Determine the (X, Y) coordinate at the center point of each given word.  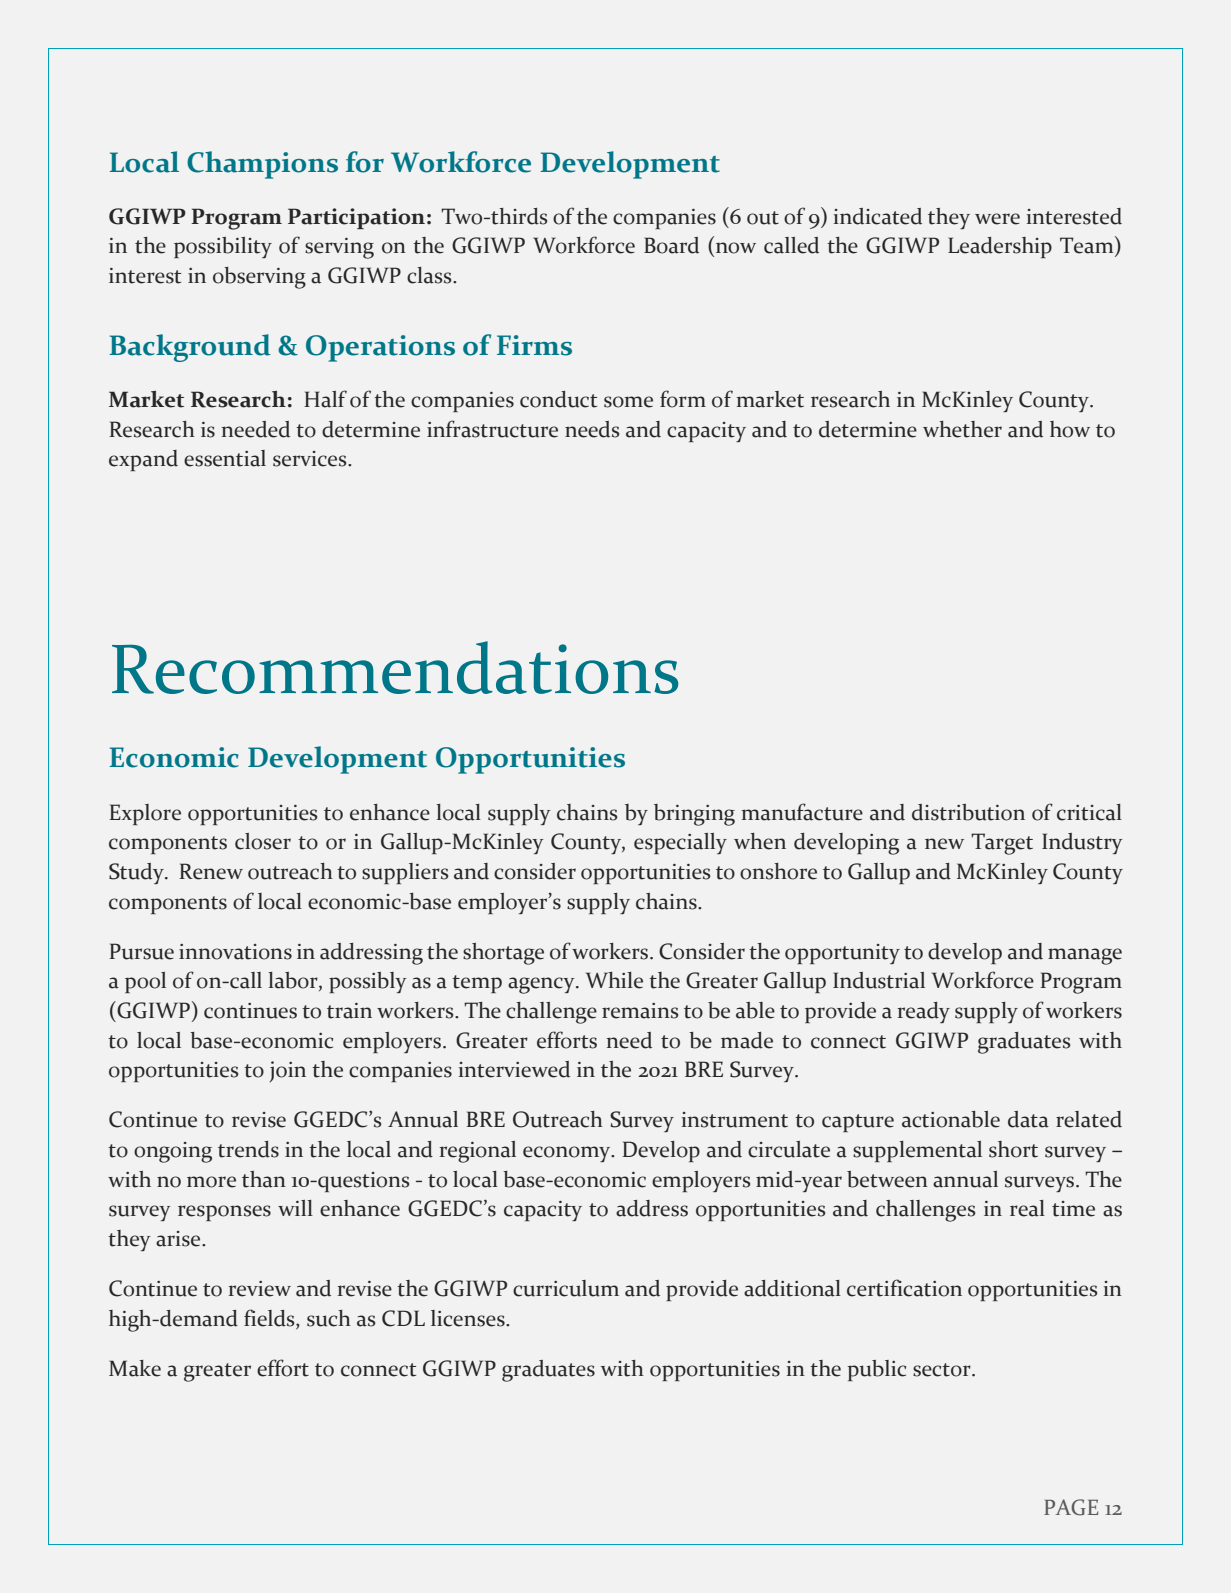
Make (135, 1368)
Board (671, 245)
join (288, 1071)
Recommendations (395, 667)
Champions (262, 165)
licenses (469, 1318)
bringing (694, 815)
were (997, 219)
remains (640, 1011)
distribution (968, 812)
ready (923, 1012)
